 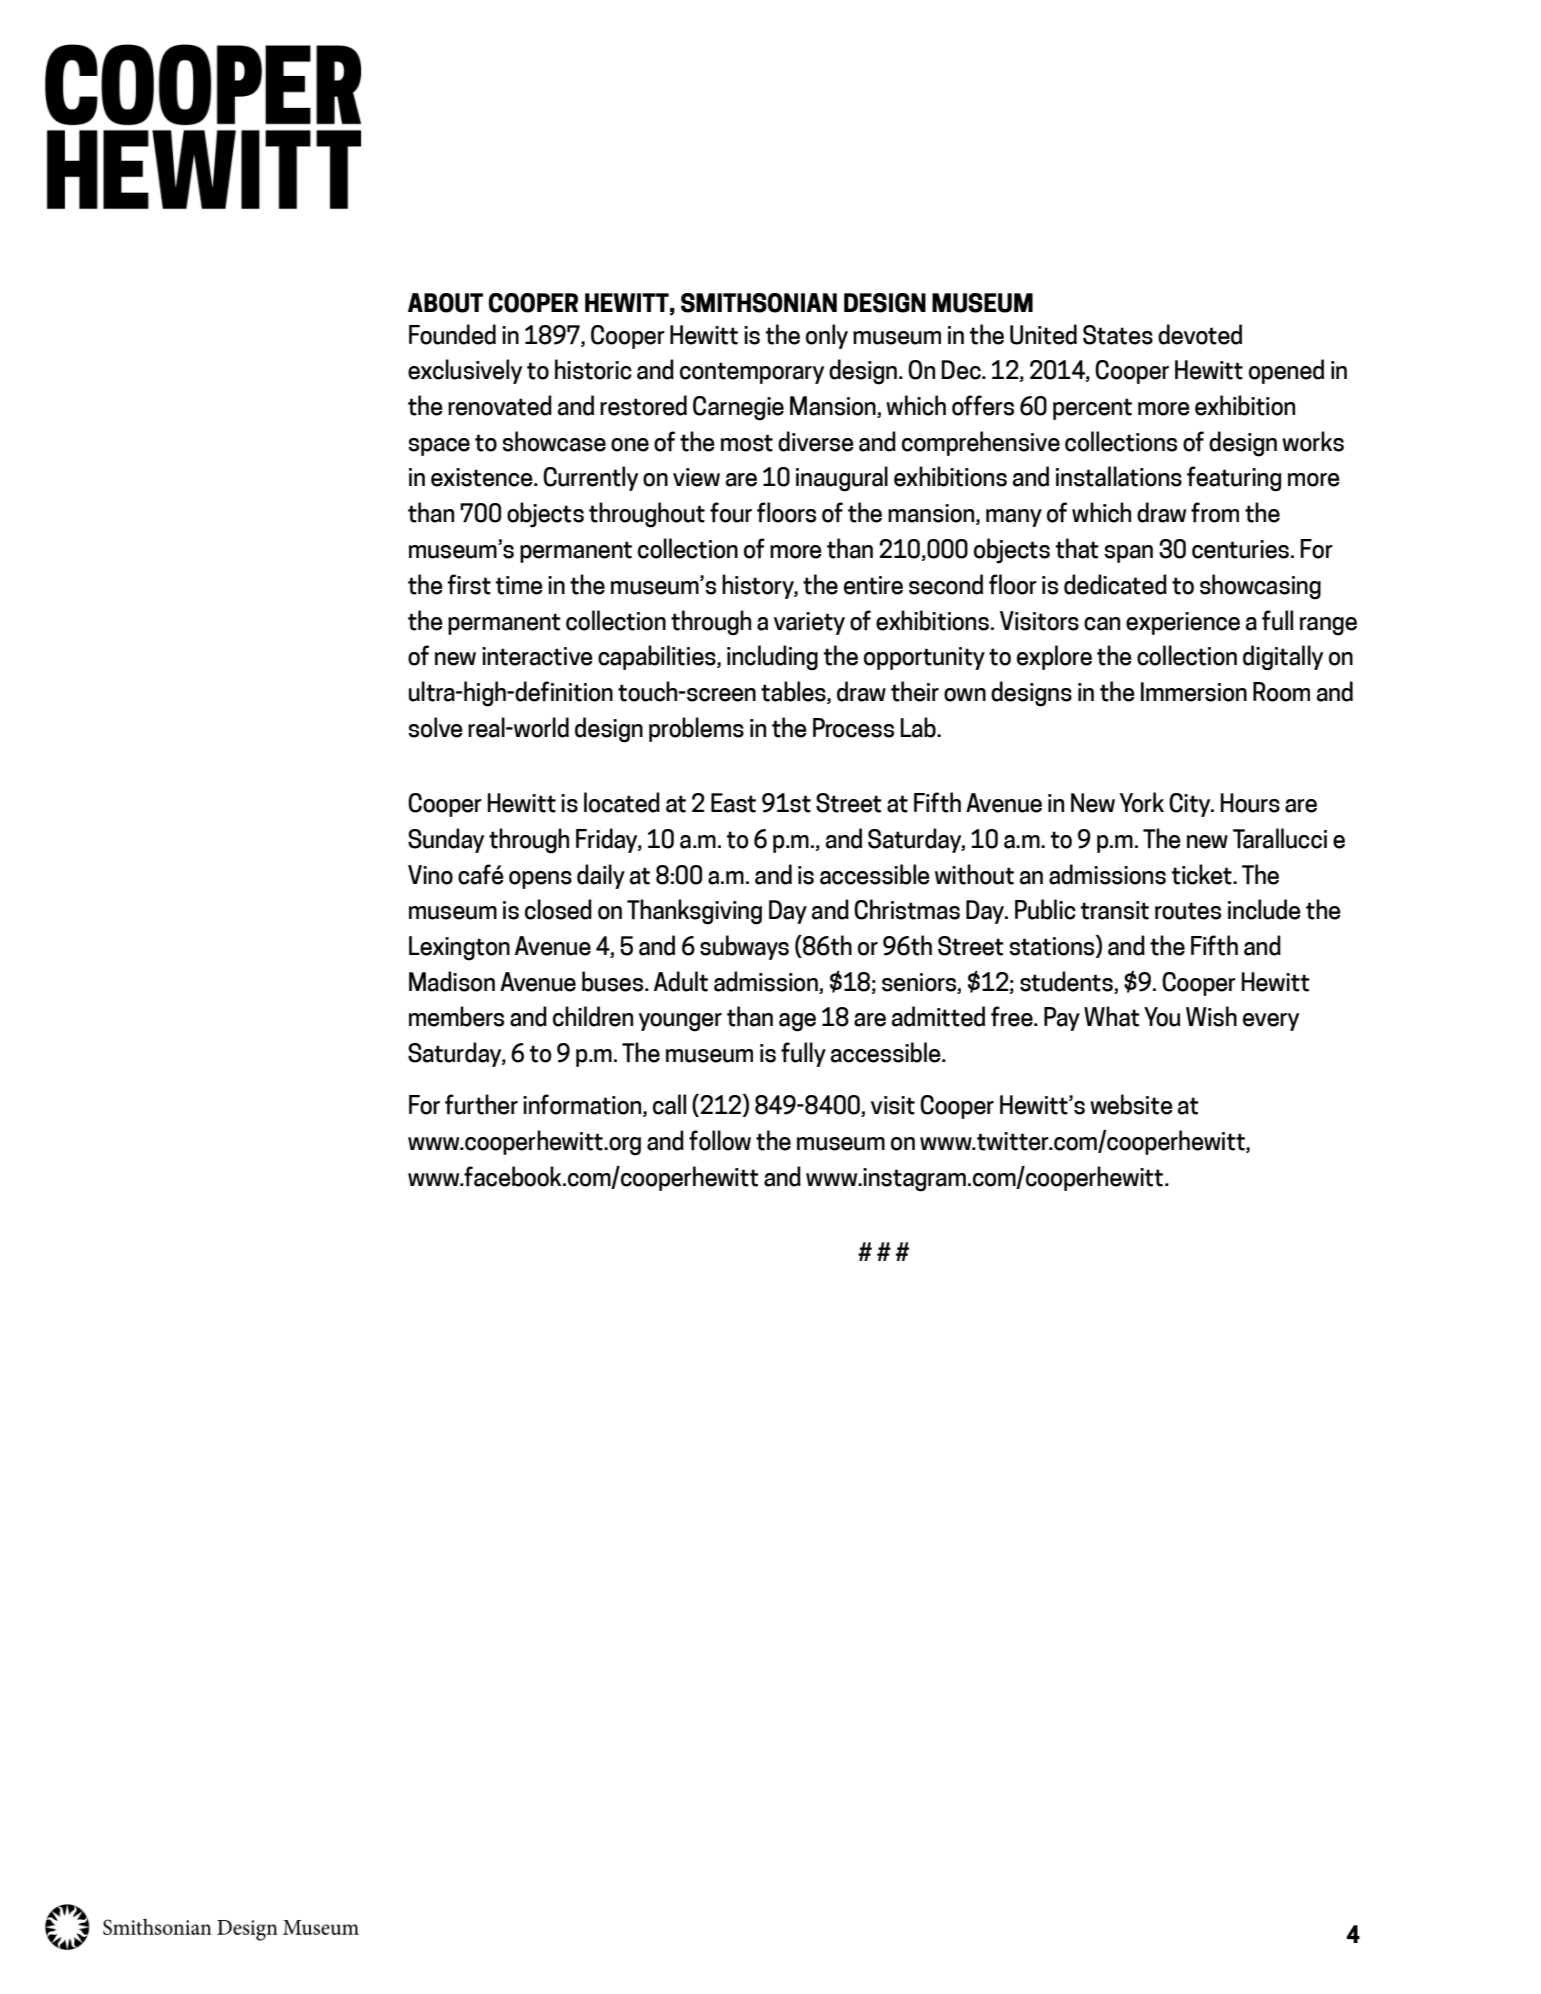 I want to click on without, so click(x=974, y=874).
